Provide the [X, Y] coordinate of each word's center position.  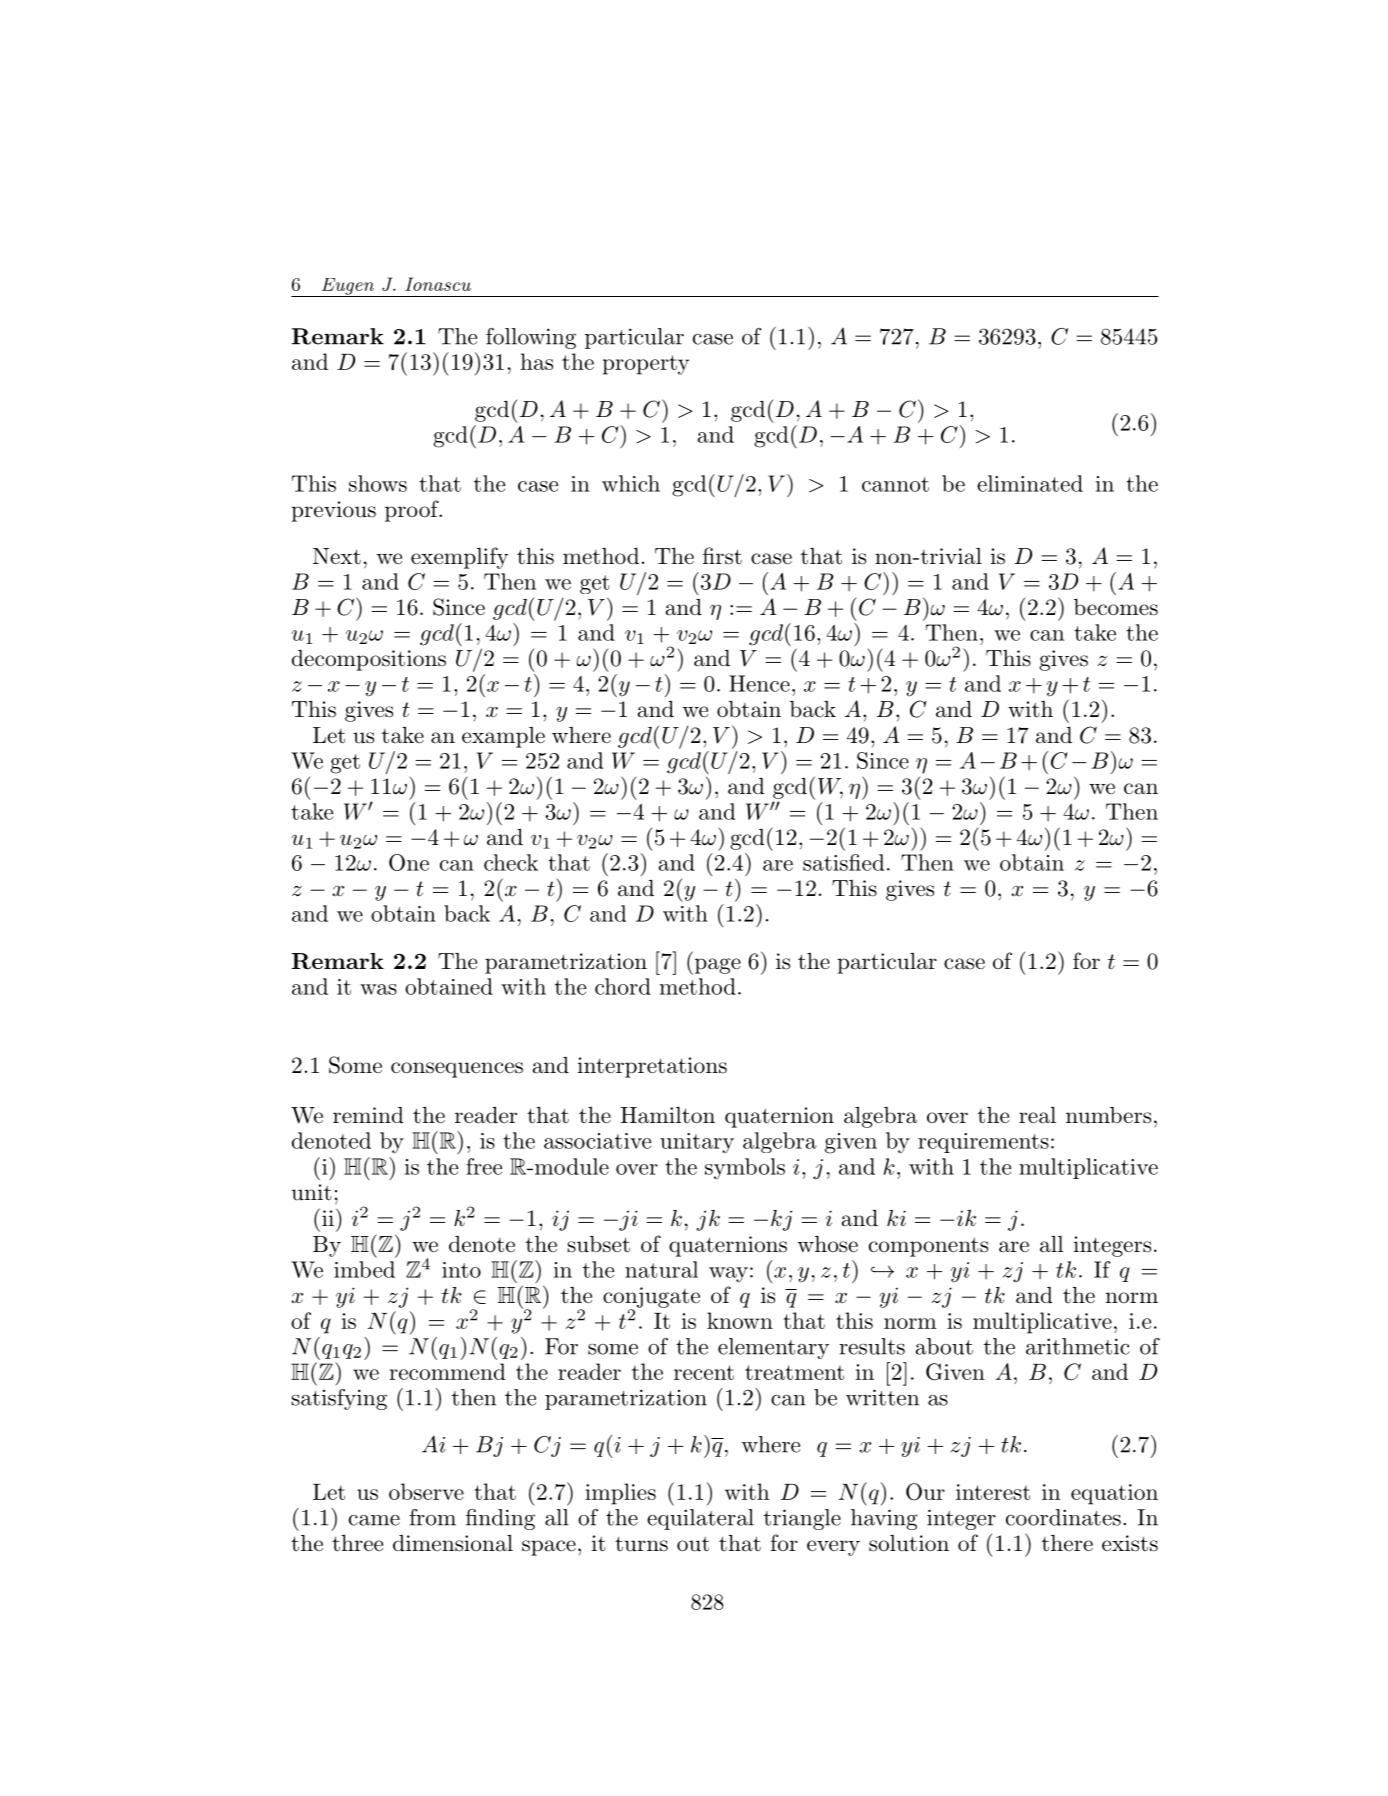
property [646, 365]
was [378, 989]
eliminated [1030, 483]
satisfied [843, 862]
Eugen [348, 287]
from [433, 1517]
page [716, 966]
